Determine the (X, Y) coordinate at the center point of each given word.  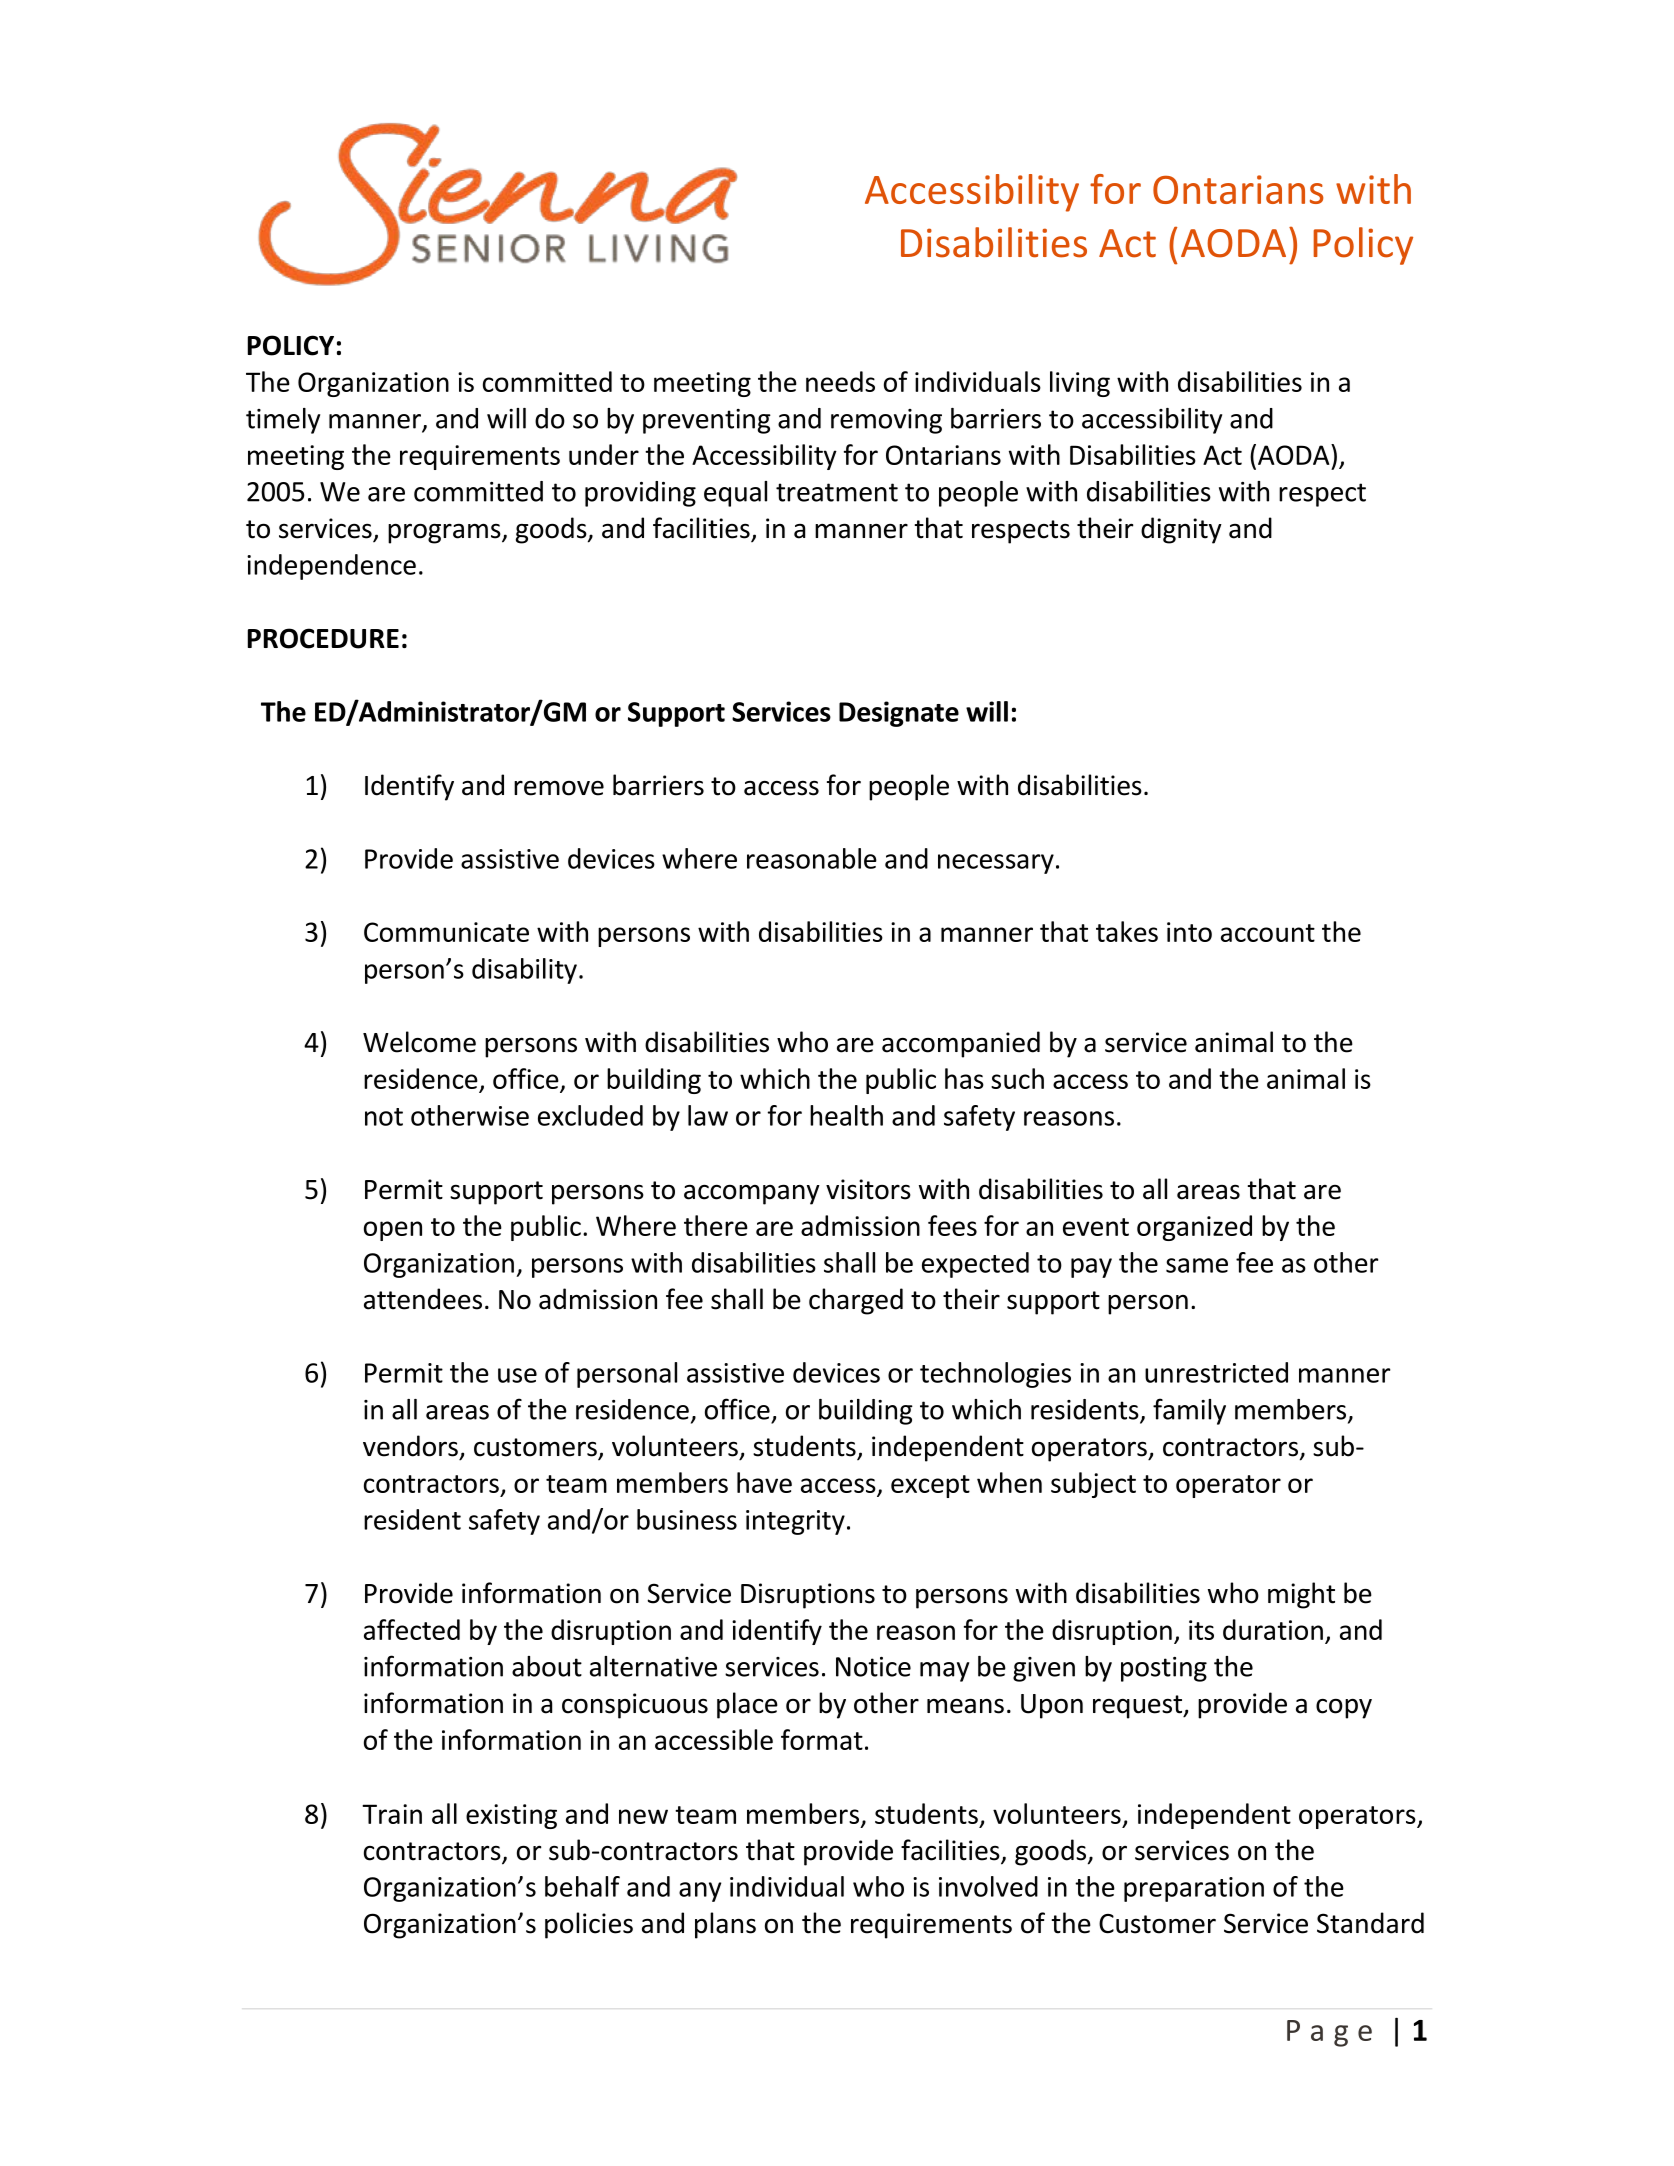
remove (559, 788)
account (1268, 933)
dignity (1181, 530)
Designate (899, 714)
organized (1194, 1228)
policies (589, 1925)
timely (283, 421)
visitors (868, 1189)
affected (412, 1629)
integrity (795, 1522)
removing (886, 421)
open (393, 1231)
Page (1329, 2033)
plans (725, 1925)
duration (1273, 1629)
